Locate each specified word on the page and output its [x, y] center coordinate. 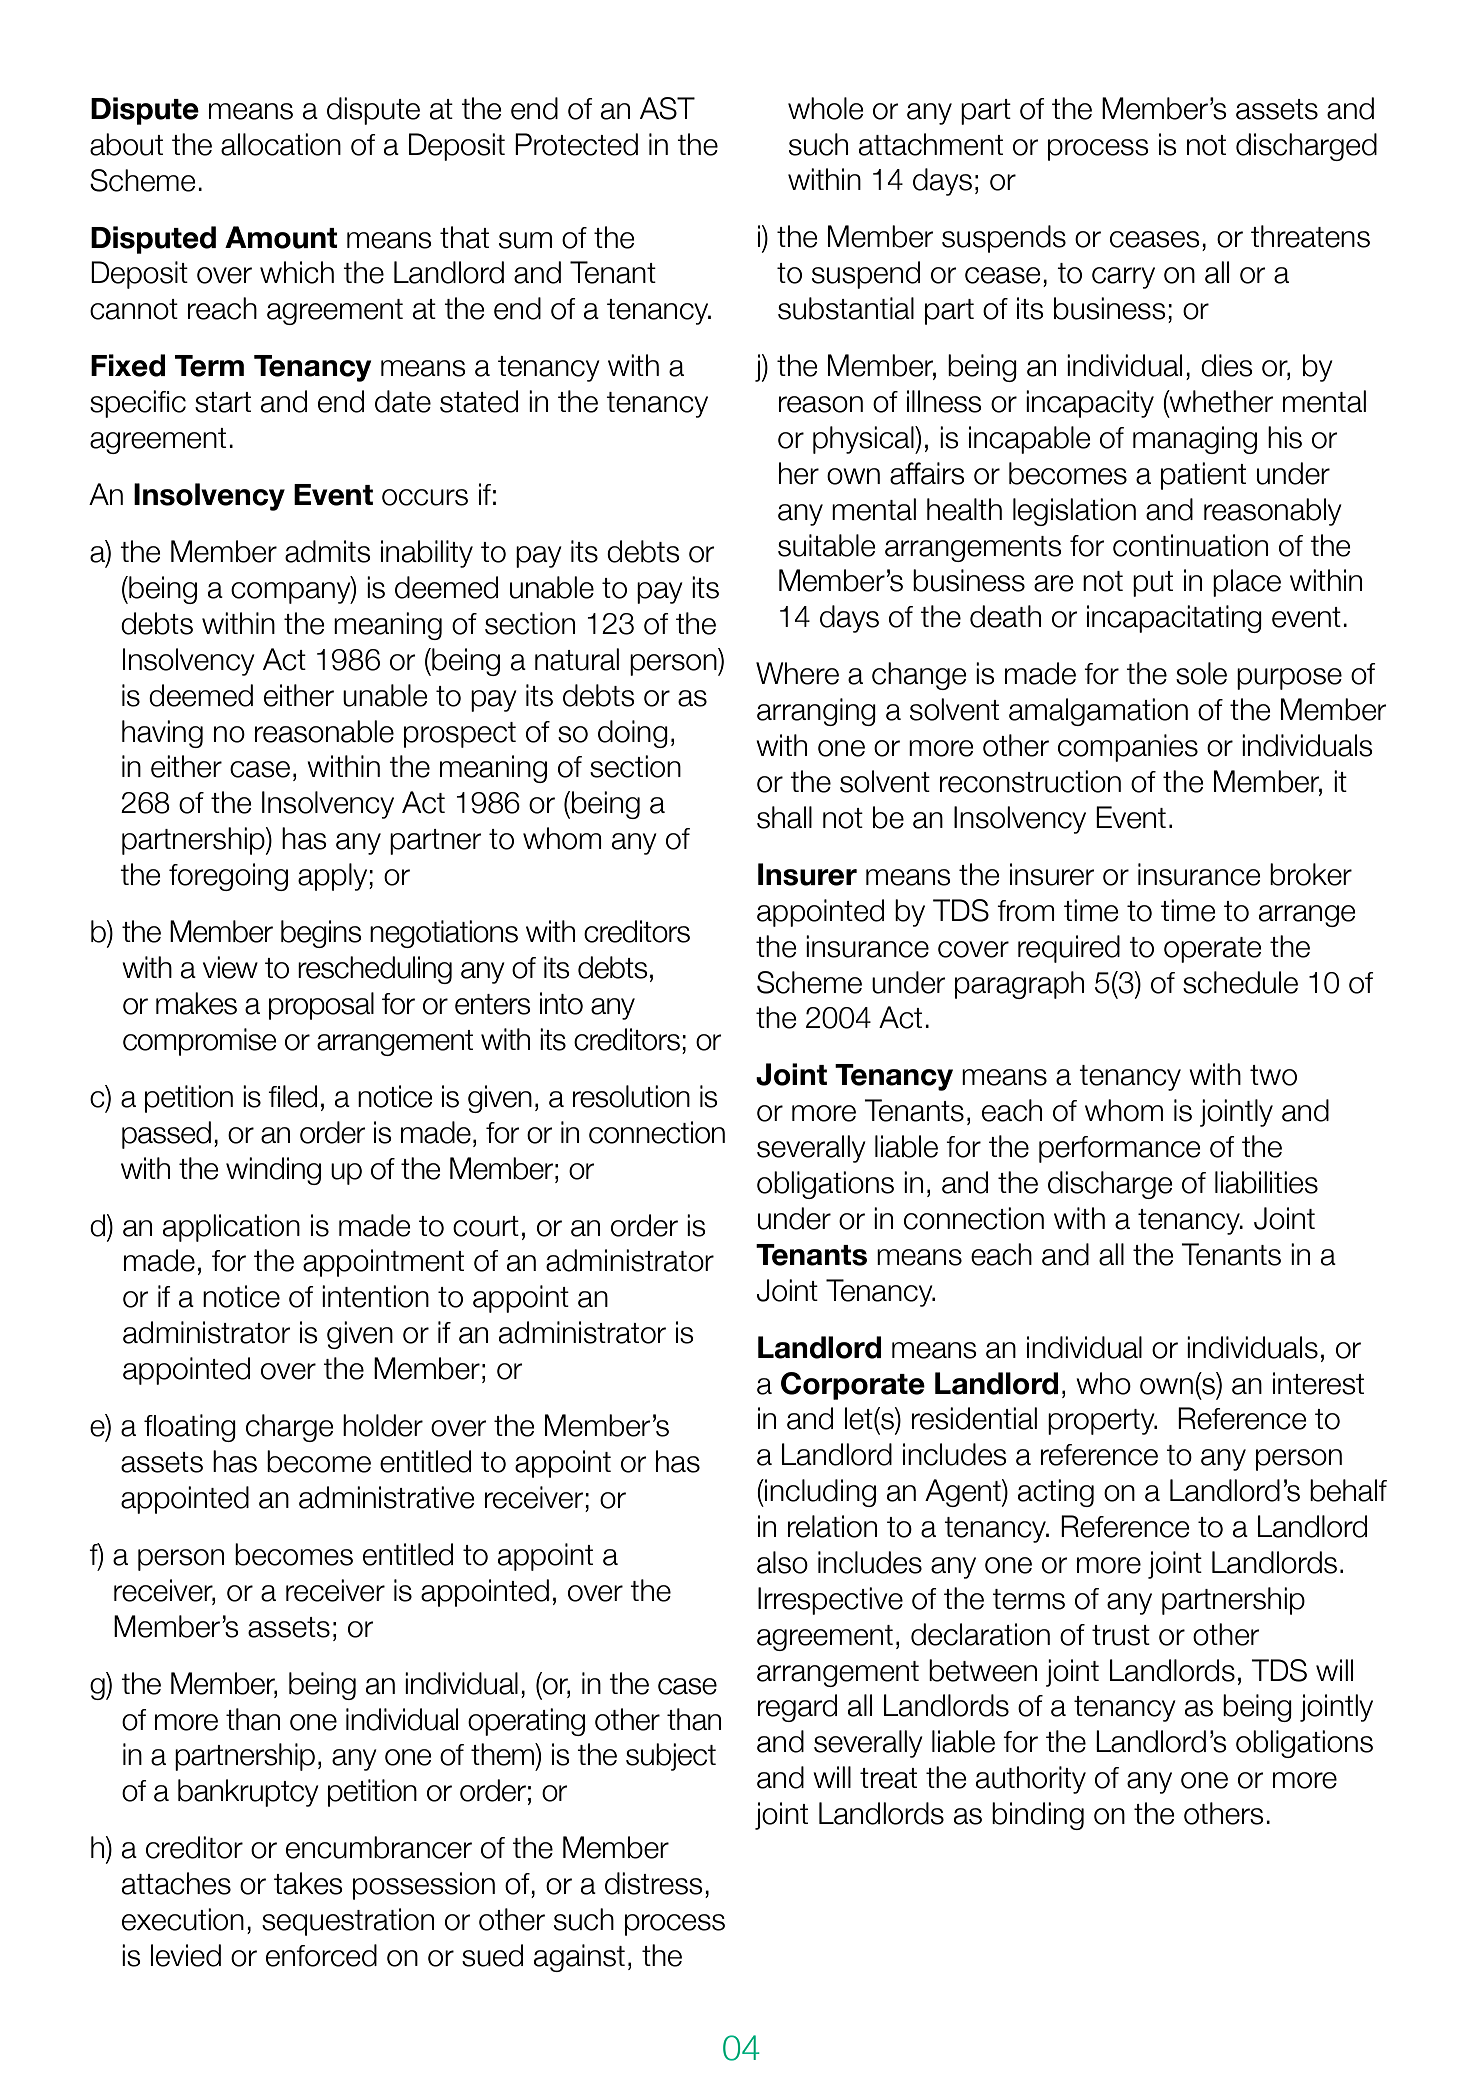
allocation [281, 144]
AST [667, 108]
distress [654, 1883]
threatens [1310, 236]
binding [1038, 1816]
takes [308, 1883]
